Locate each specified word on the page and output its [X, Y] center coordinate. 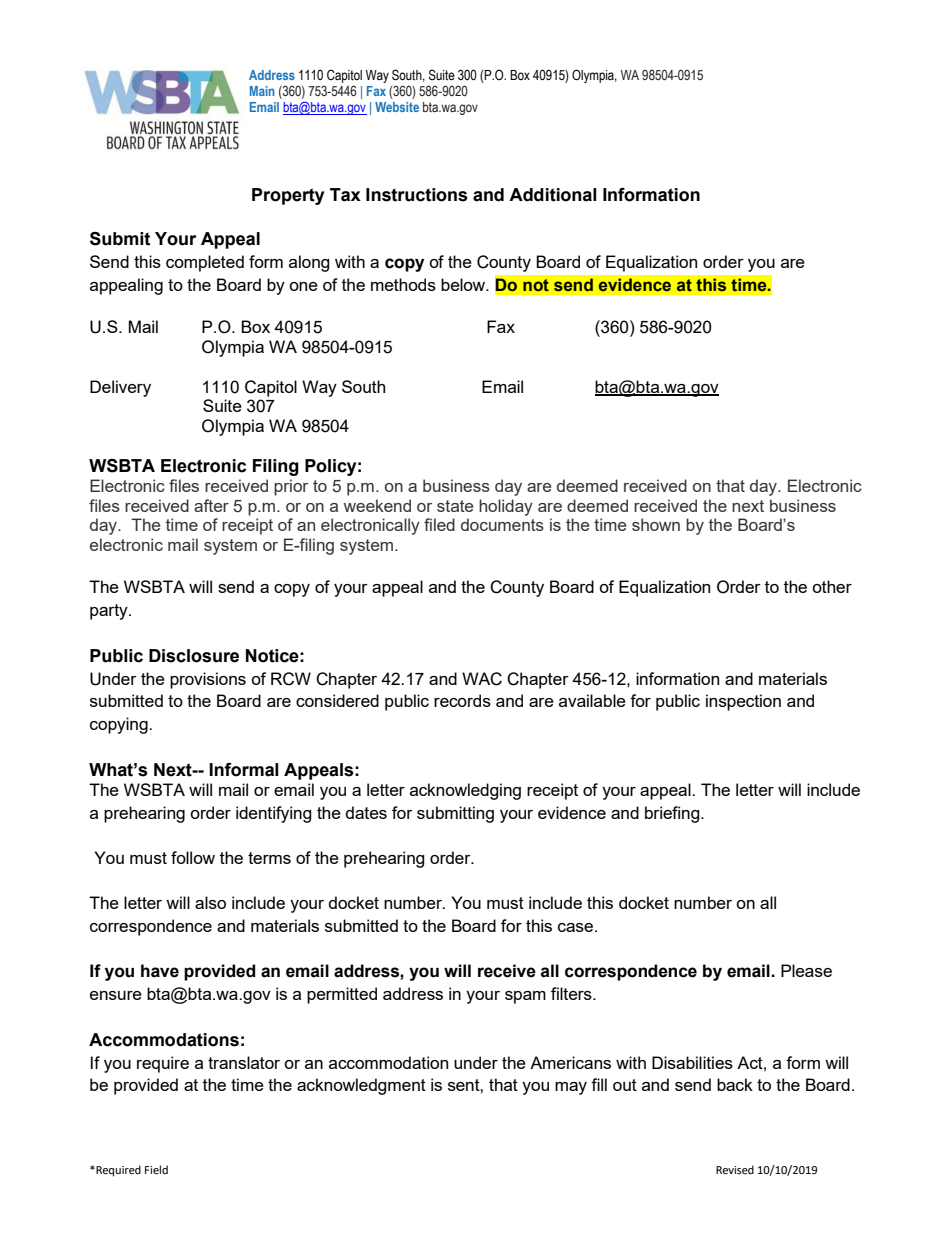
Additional [553, 195]
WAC [482, 679]
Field [156, 1170]
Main [262, 91]
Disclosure [194, 656]
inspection [743, 702]
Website [397, 107]
